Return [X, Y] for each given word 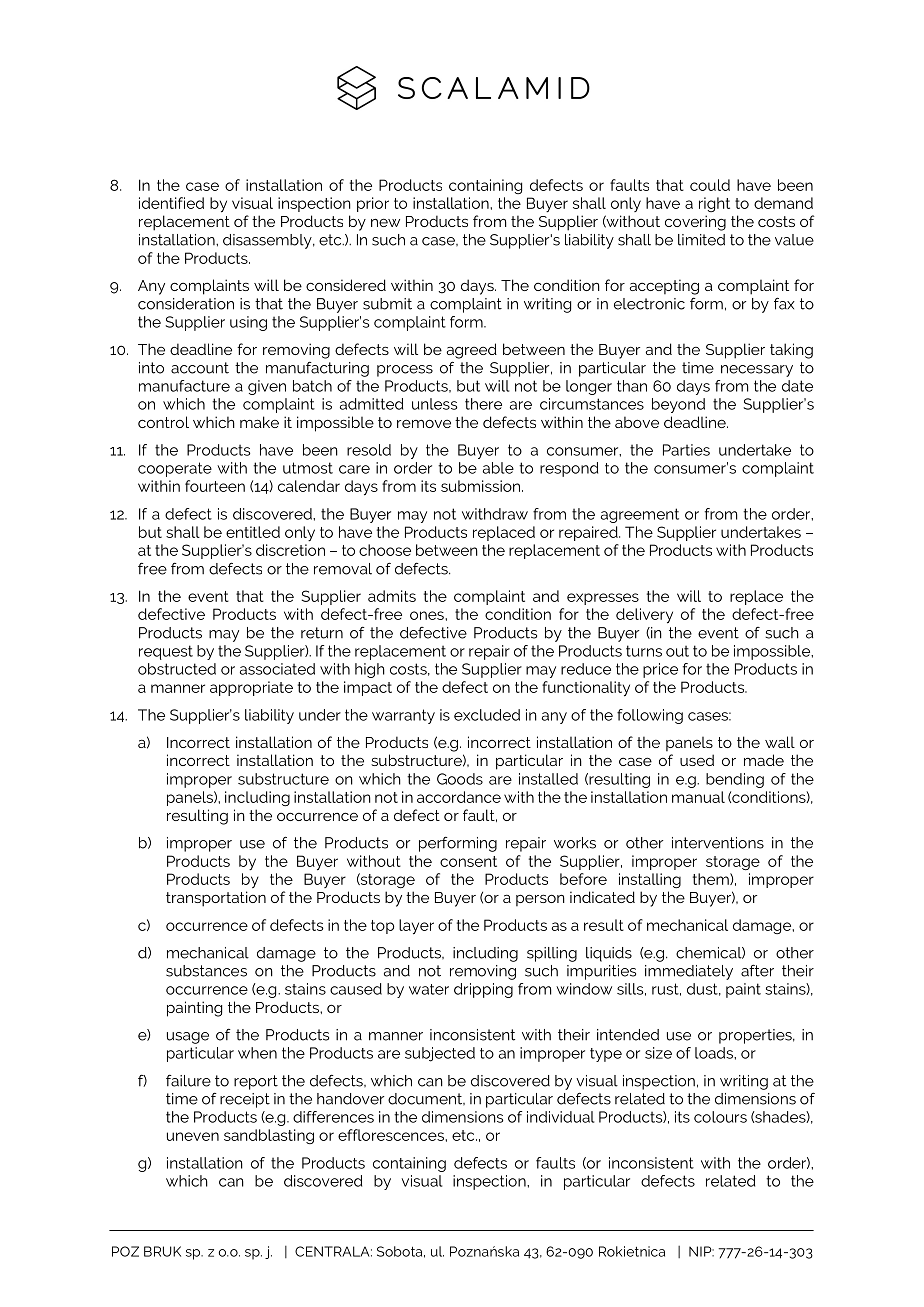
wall [780, 742]
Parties [686, 450]
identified [171, 203]
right [714, 204]
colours [720, 1117]
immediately [689, 972]
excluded [487, 715]
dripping [483, 990]
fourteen [215, 486]
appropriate [251, 688]
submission [482, 486]
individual [560, 1117]
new [385, 222]
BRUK [162, 1251]
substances [206, 971]
